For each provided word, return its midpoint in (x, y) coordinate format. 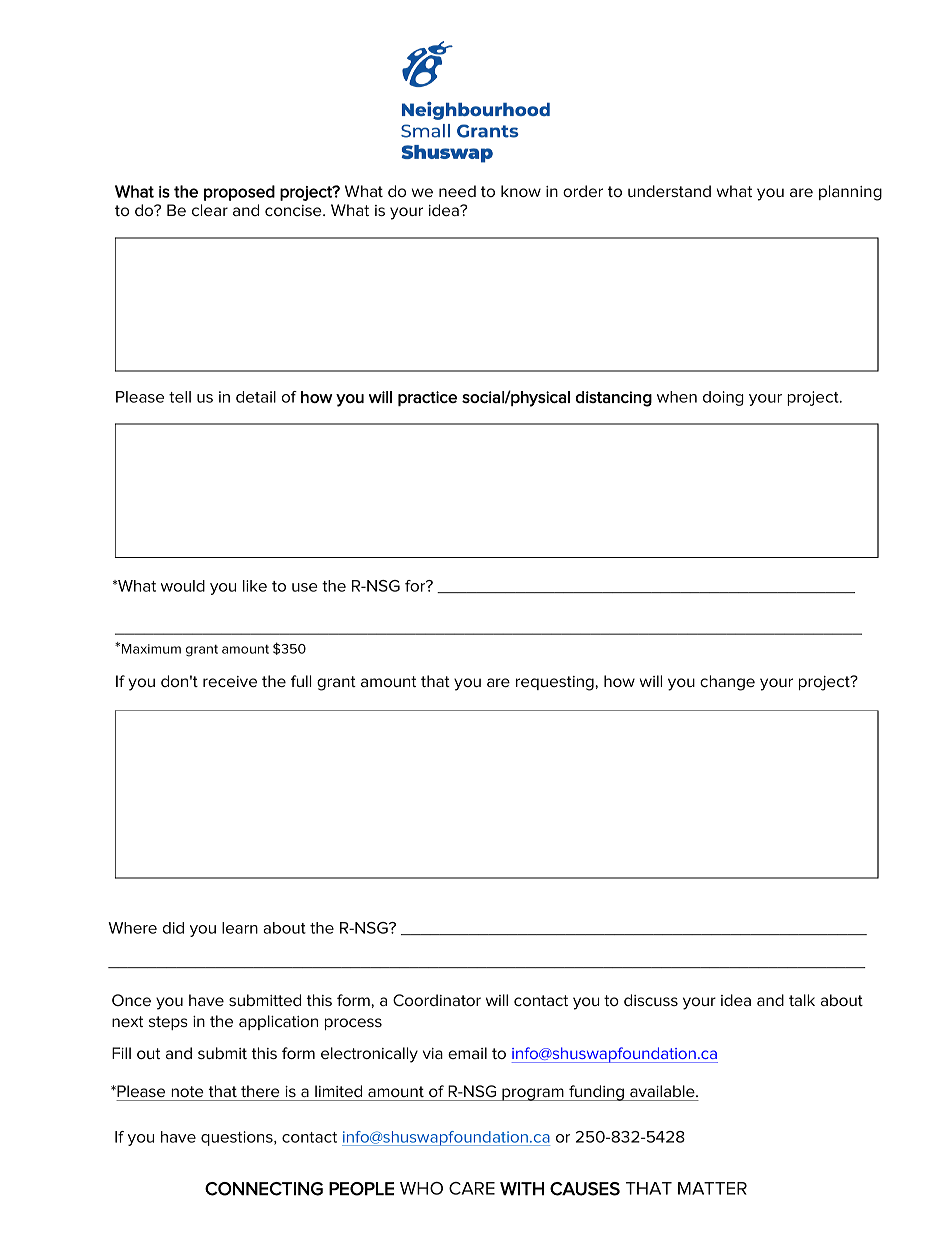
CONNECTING (264, 1189)
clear (210, 210)
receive (230, 681)
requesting (556, 683)
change (727, 683)
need (457, 191)
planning (850, 193)
